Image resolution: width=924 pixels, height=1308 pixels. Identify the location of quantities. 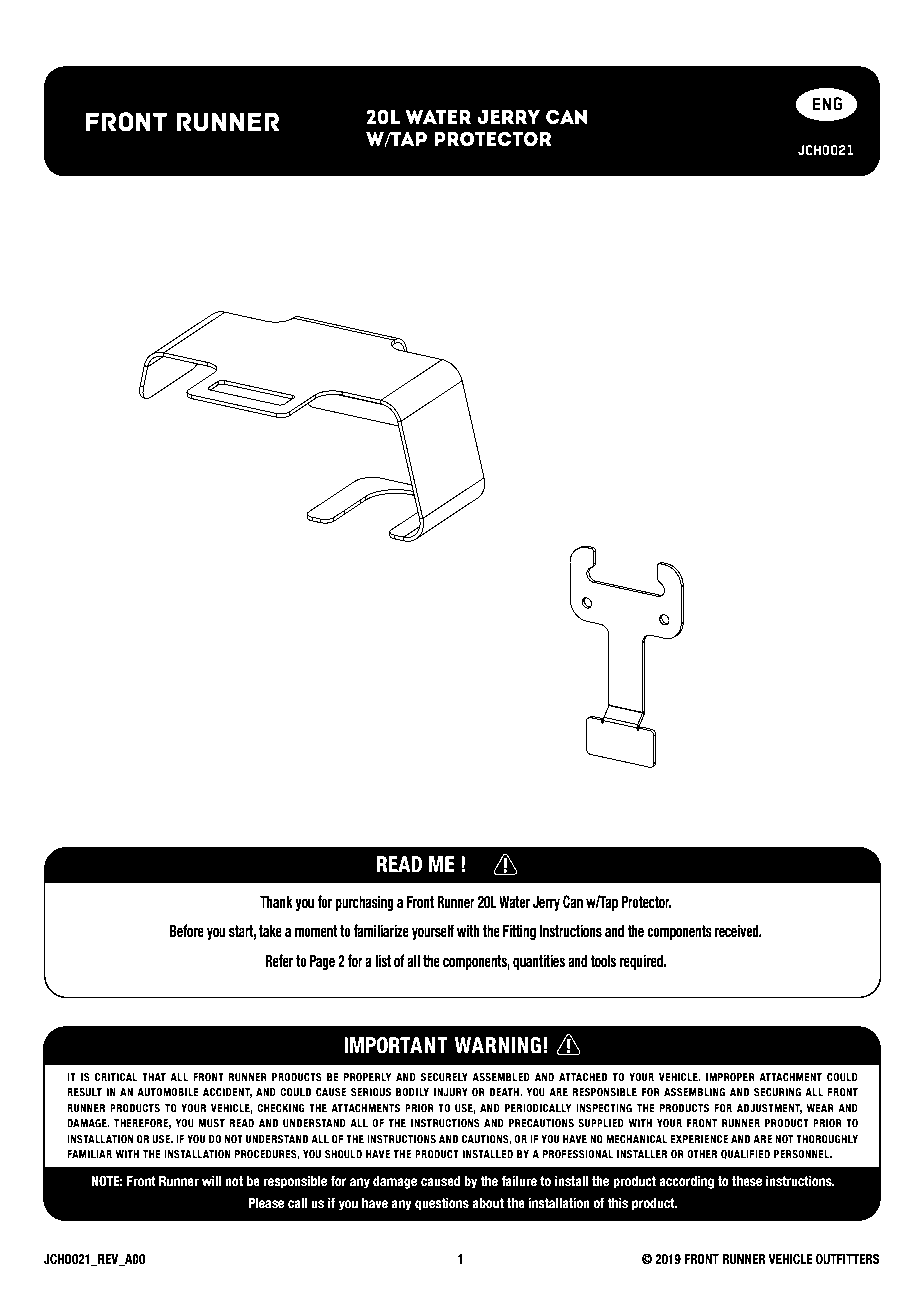
(539, 962).
